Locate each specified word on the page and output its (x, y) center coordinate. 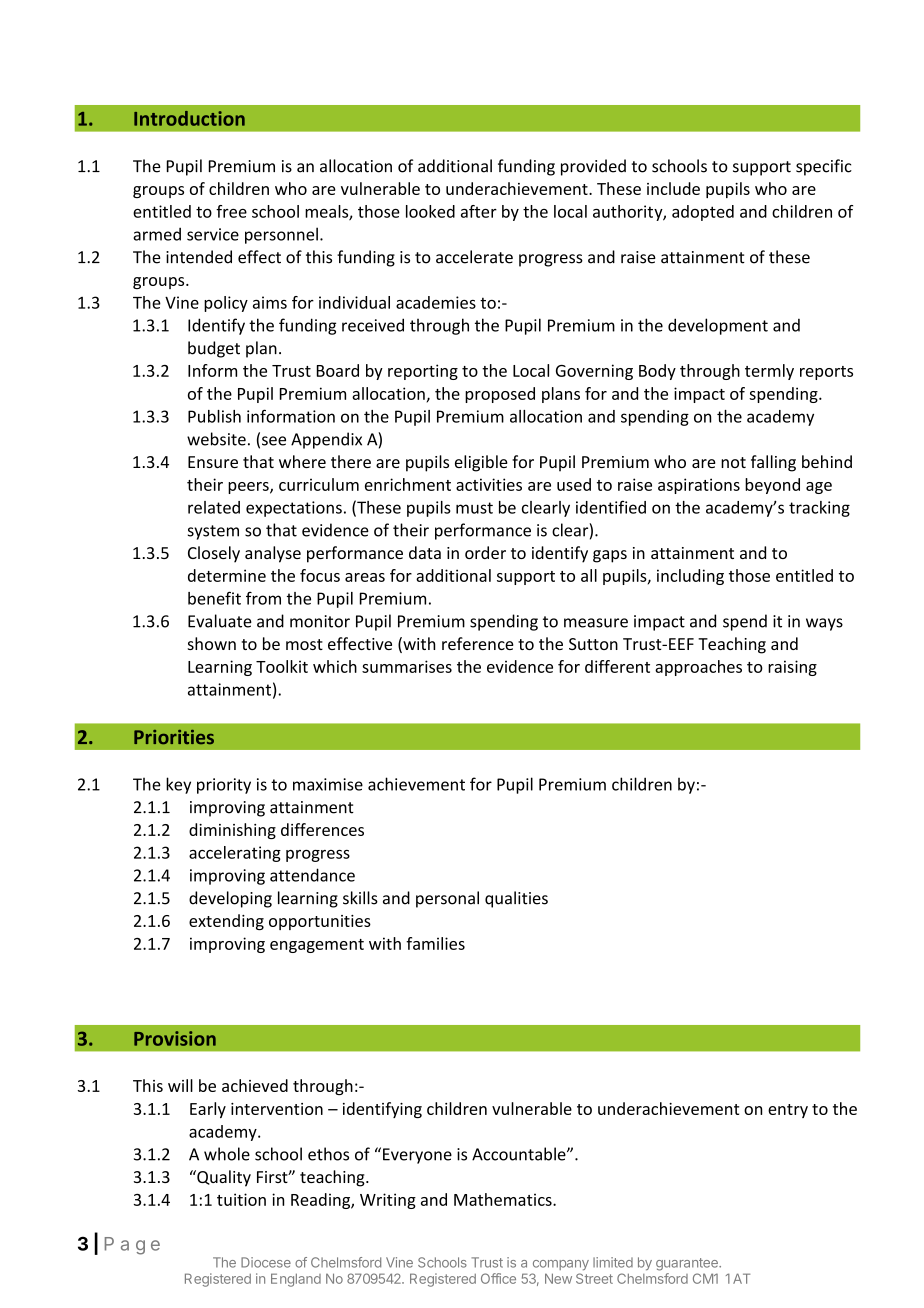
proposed (500, 395)
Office (498, 1278)
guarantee (688, 1264)
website (216, 439)
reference (478, 643)
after (479, 211)
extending (226, 922)
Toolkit (282, 666)
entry (788, 1111)
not (733, 462)
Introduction (189, 118)
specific (824, 167)
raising (792, 668)
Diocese (266, 1262)
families (435, 943)
